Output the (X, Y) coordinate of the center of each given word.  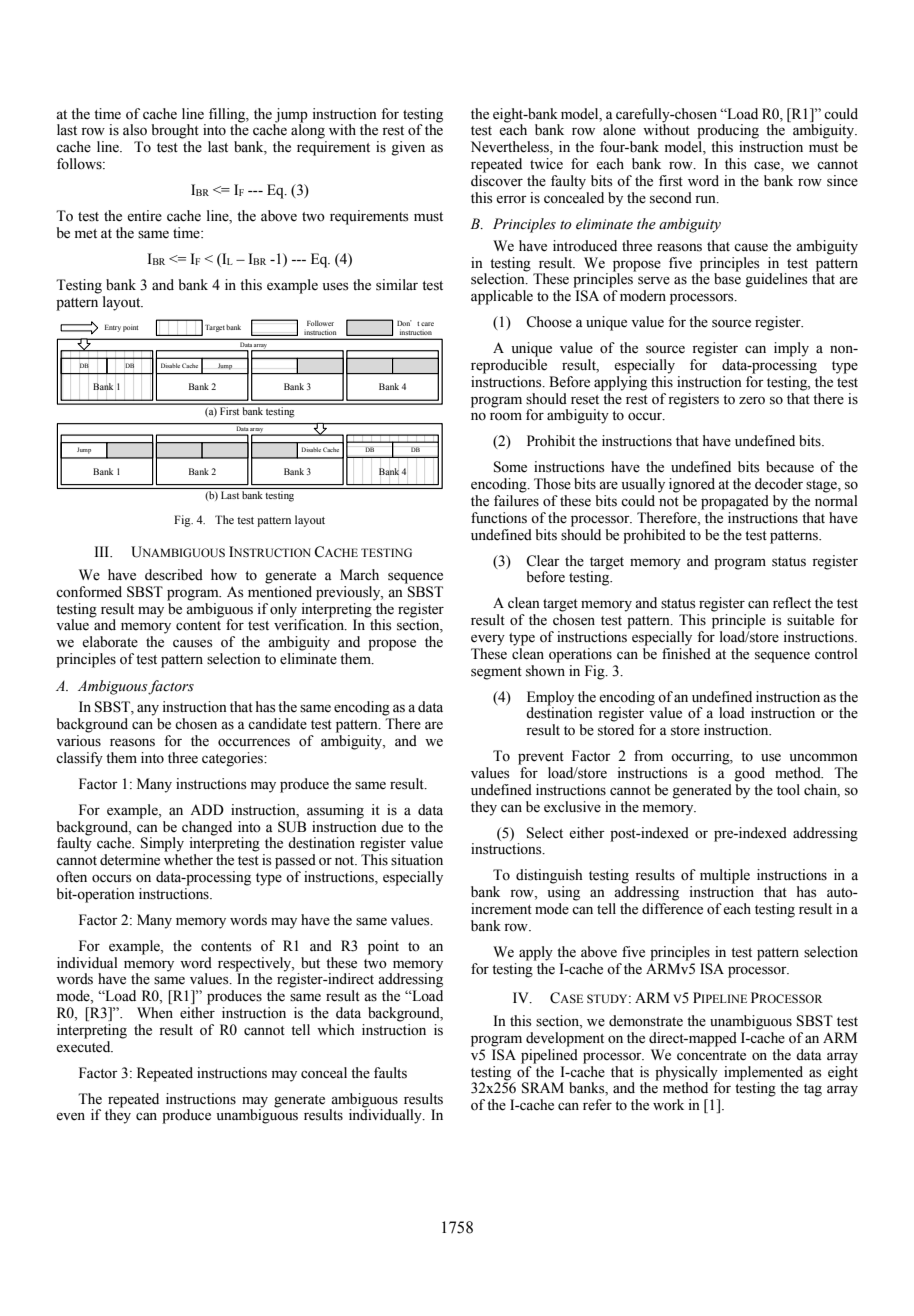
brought (175, 131)
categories (233, 759)
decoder (779, 484)
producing (728, 131)
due (392, 827)
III (103, 551)
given (408, 148)
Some (510, 467)
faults (390, 1073)
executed (84, 1045)
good (749, 774)
